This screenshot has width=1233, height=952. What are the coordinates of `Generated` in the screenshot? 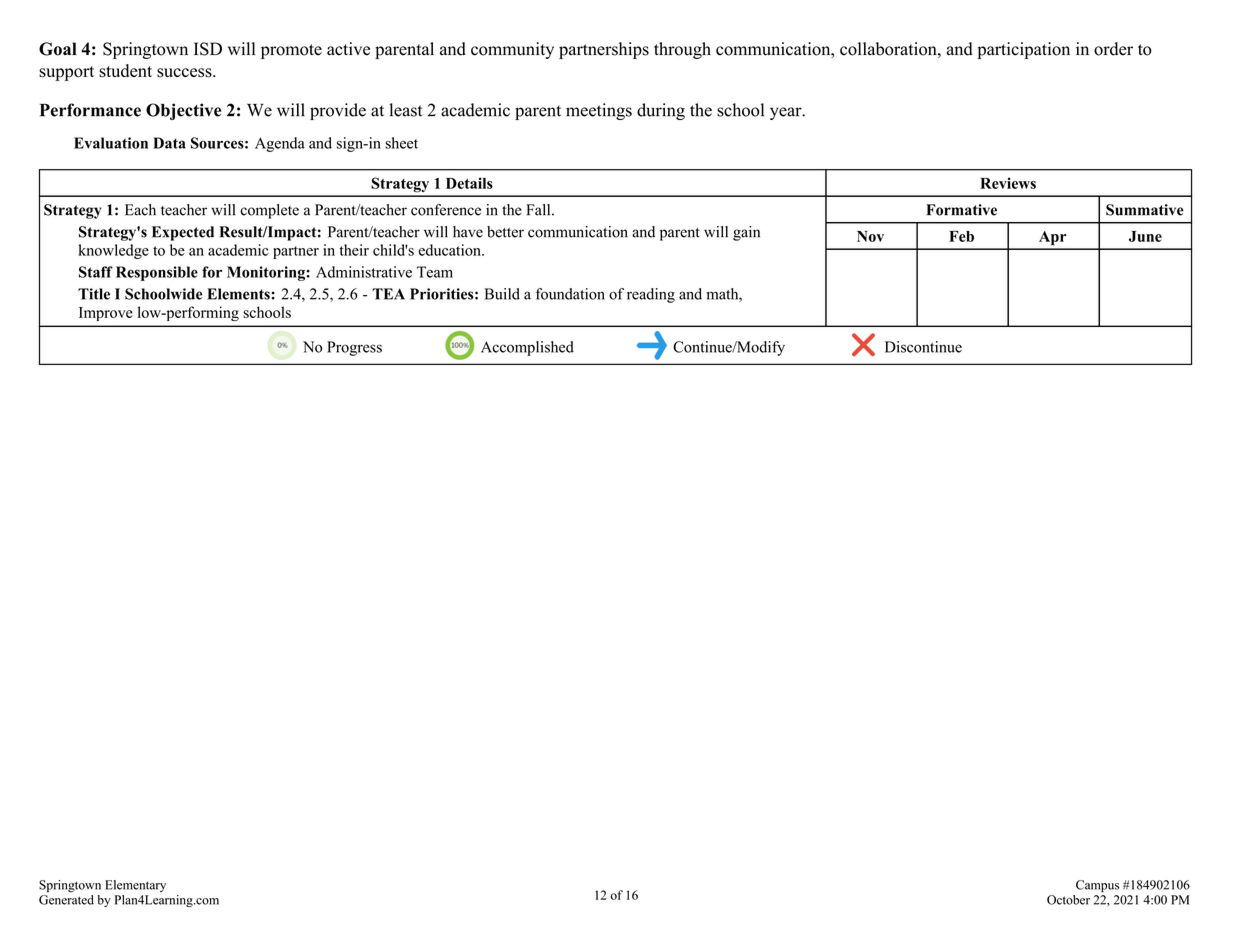 It's located at (66, 898).
